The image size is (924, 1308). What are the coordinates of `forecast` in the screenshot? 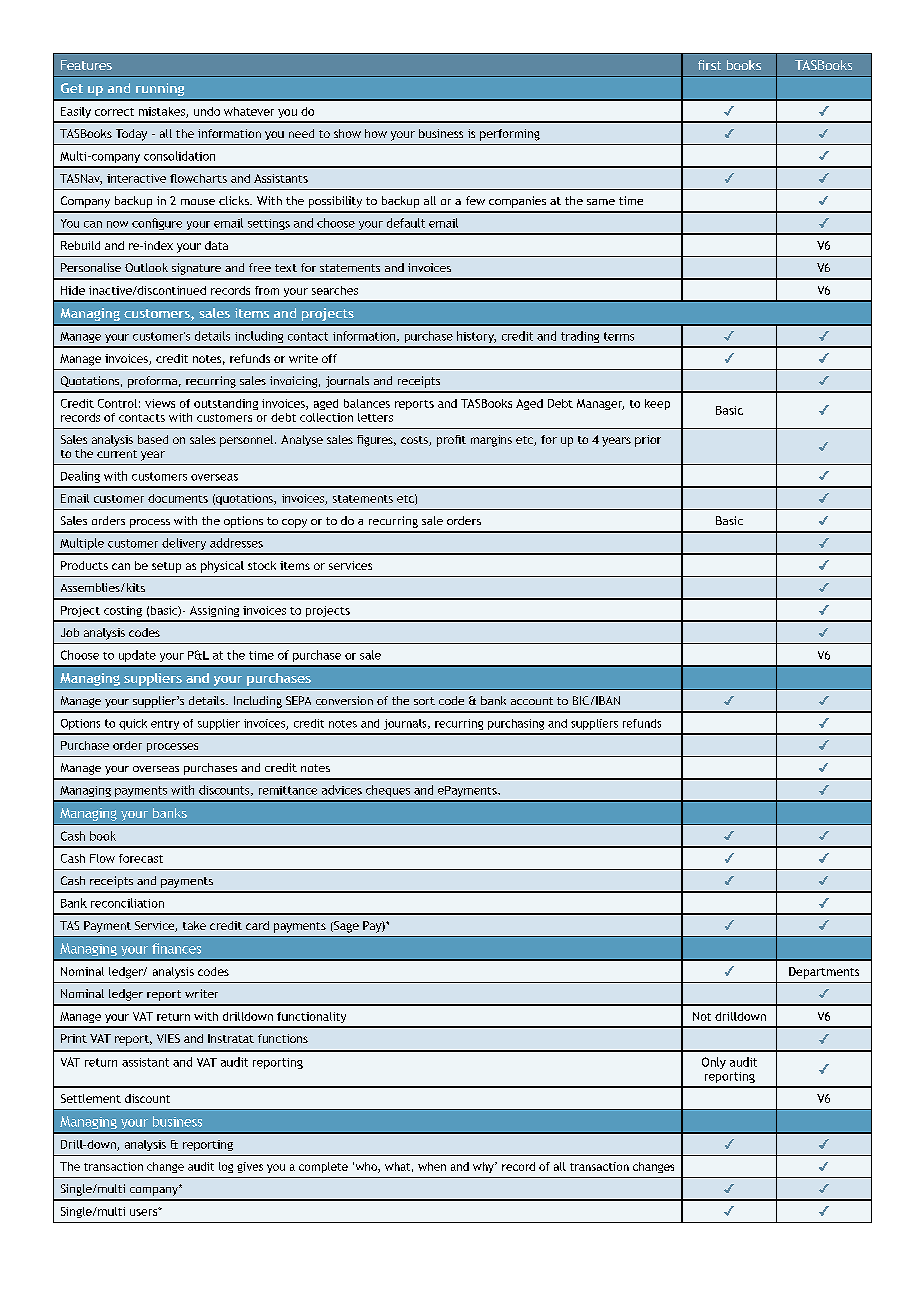 It's located at (141, 858).
